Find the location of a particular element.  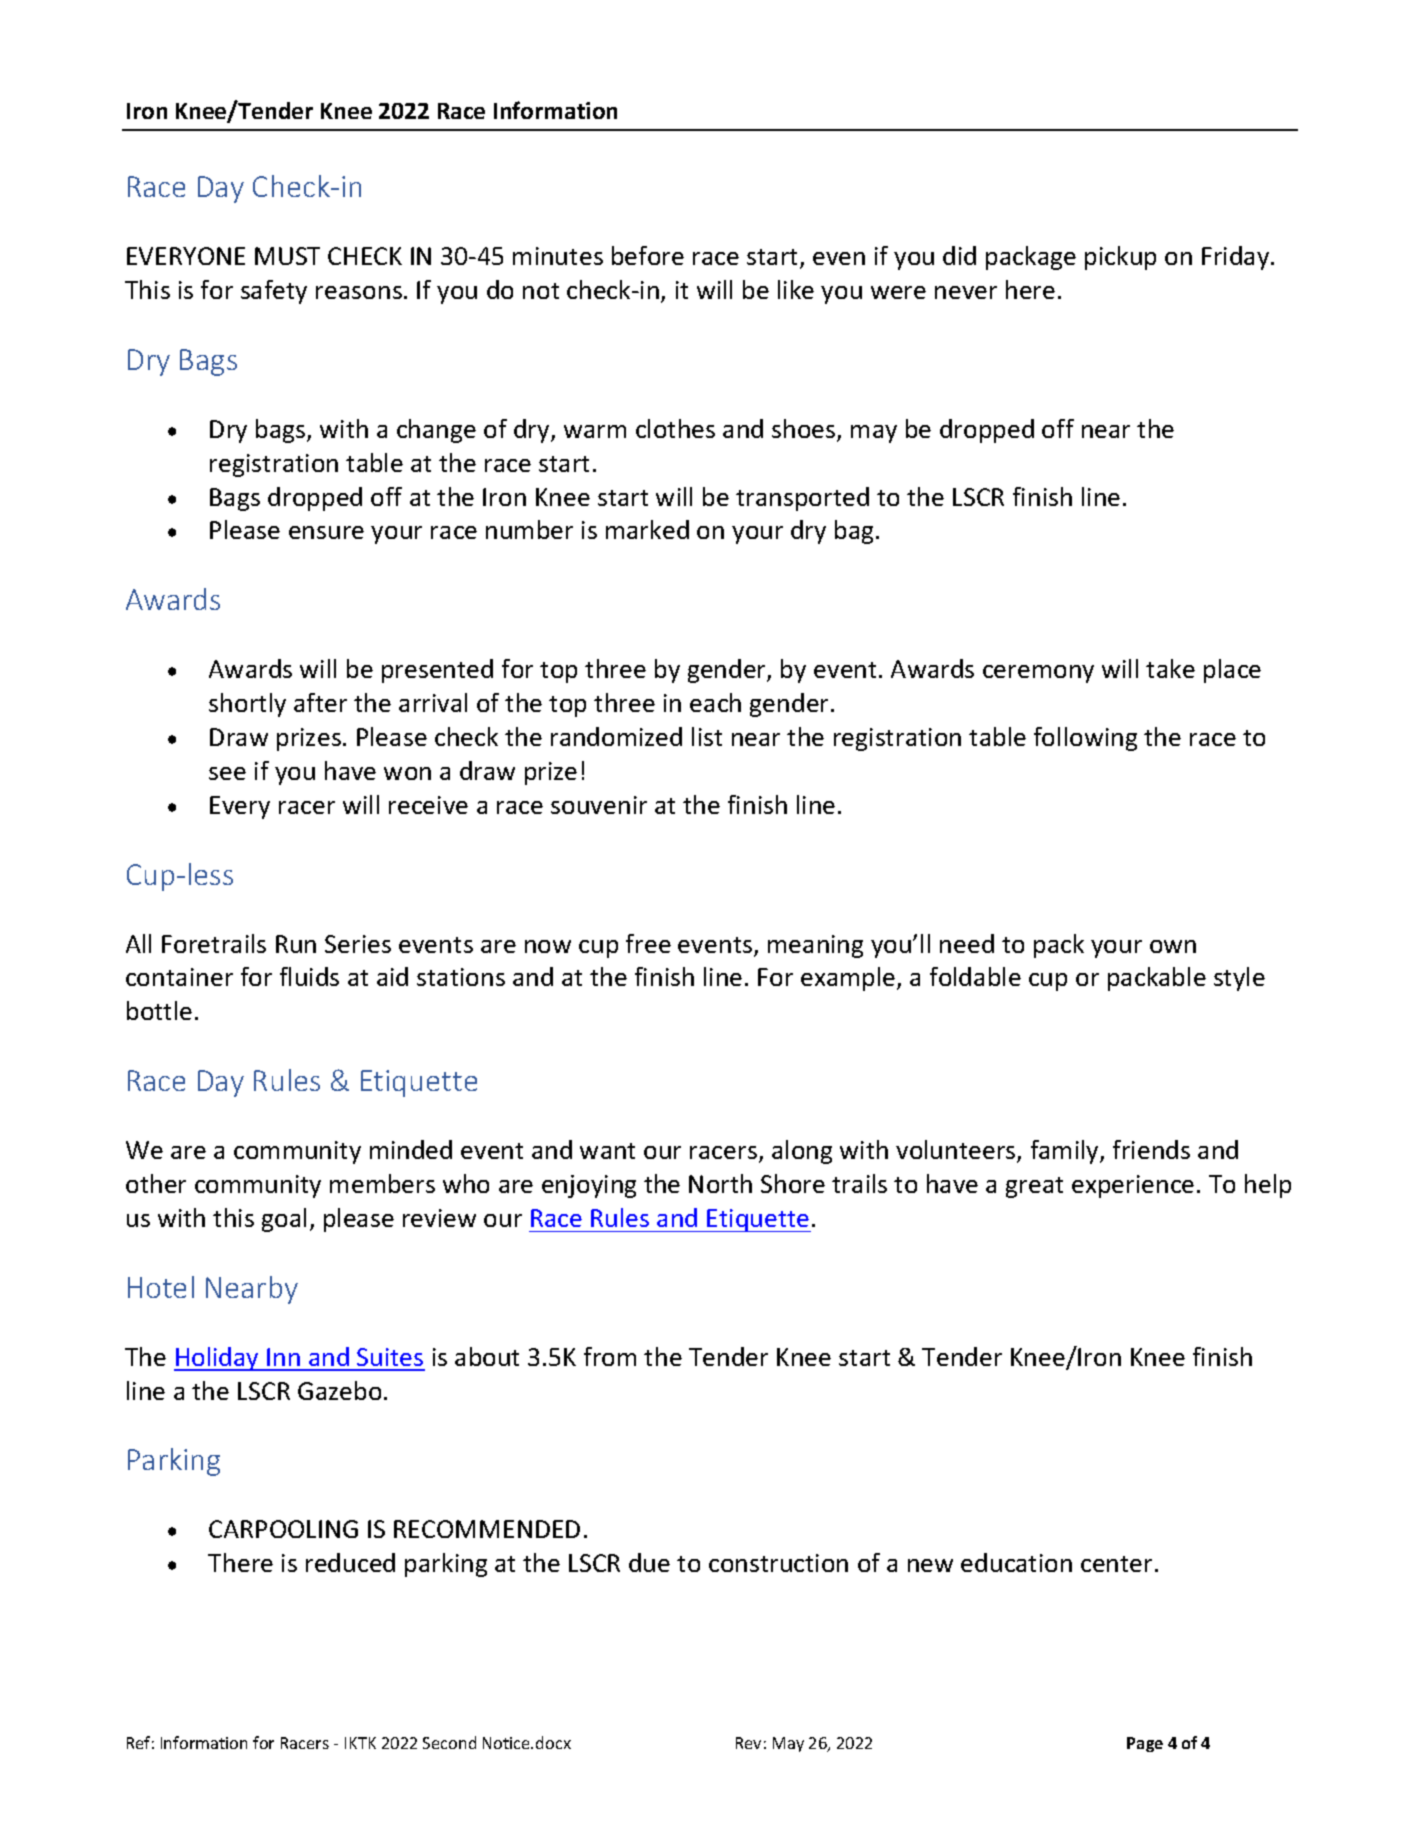

pickup is located at coordinates (1120, 258).
